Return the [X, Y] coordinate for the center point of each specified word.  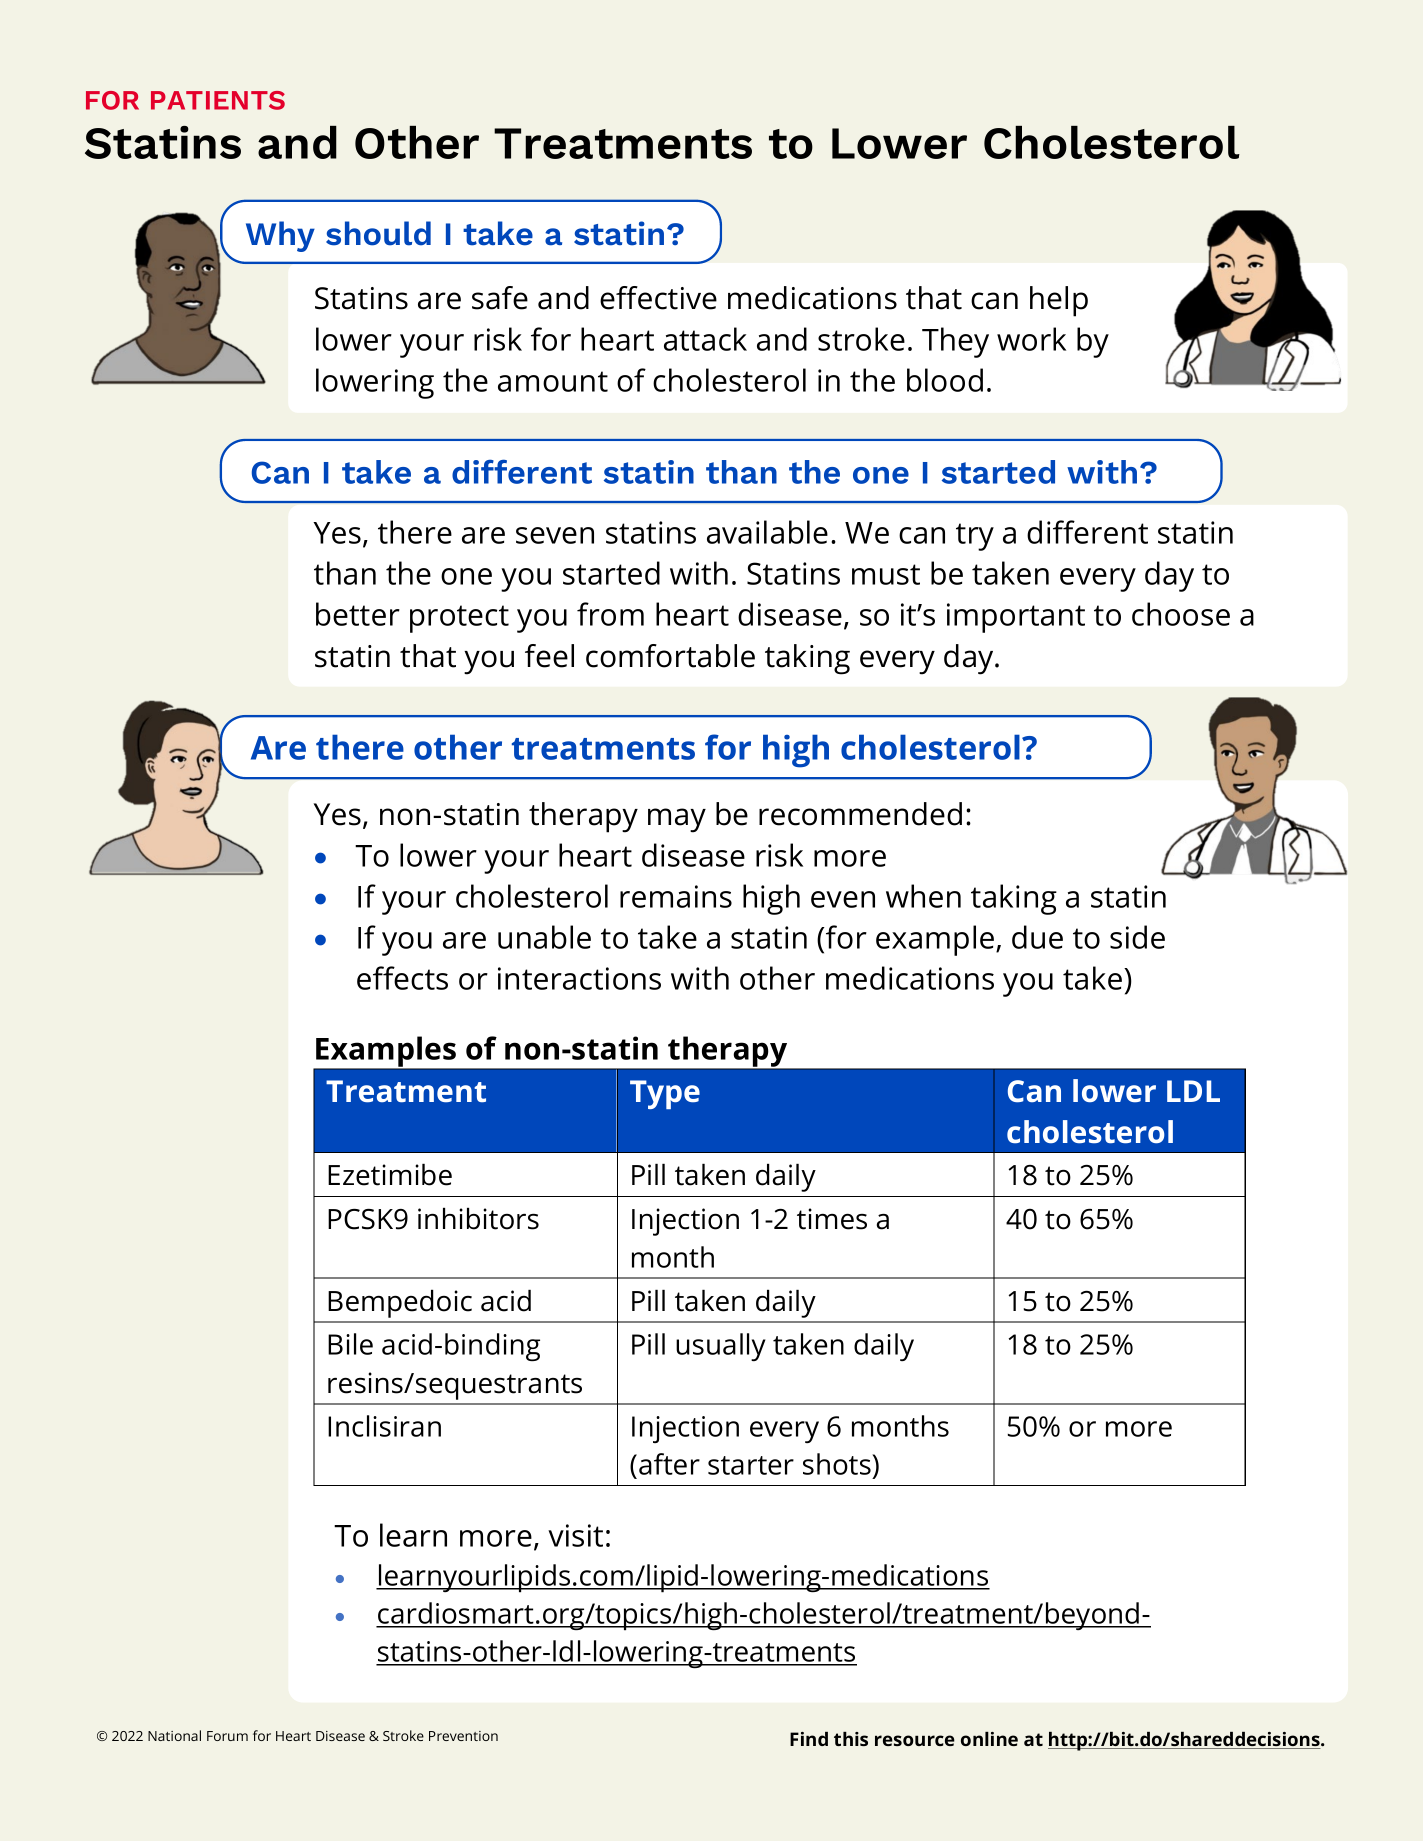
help [1059, 301]
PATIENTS [218, 100]
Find [809, 1739]
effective [658, 298]
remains [676, 896]
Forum [227, 1736]
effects [402, 978]
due [1037, 937]
